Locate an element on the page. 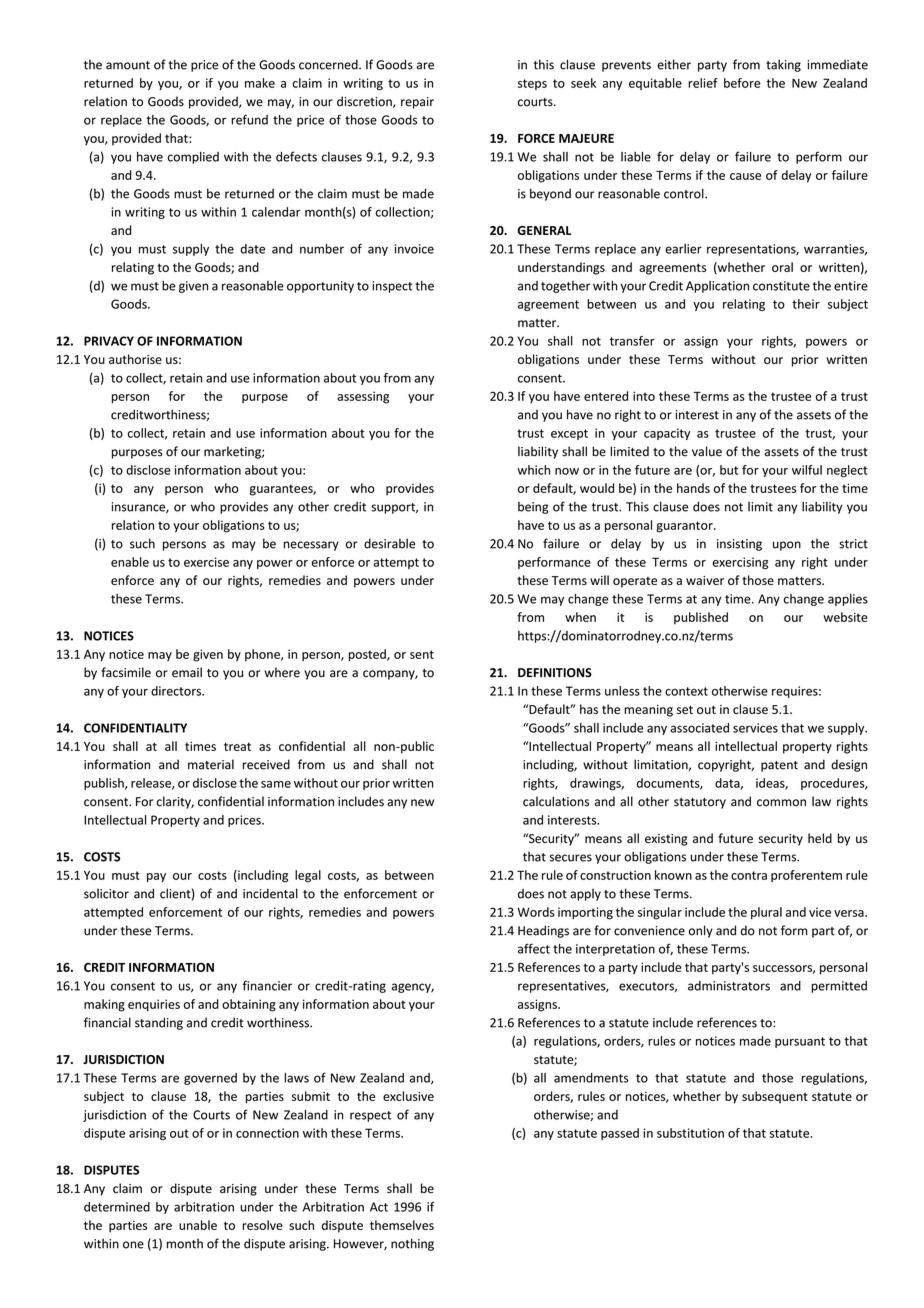 Image resolution: width=924 pixels, height=1308 pixels. themselves is located at coordinates (402, 1225).
